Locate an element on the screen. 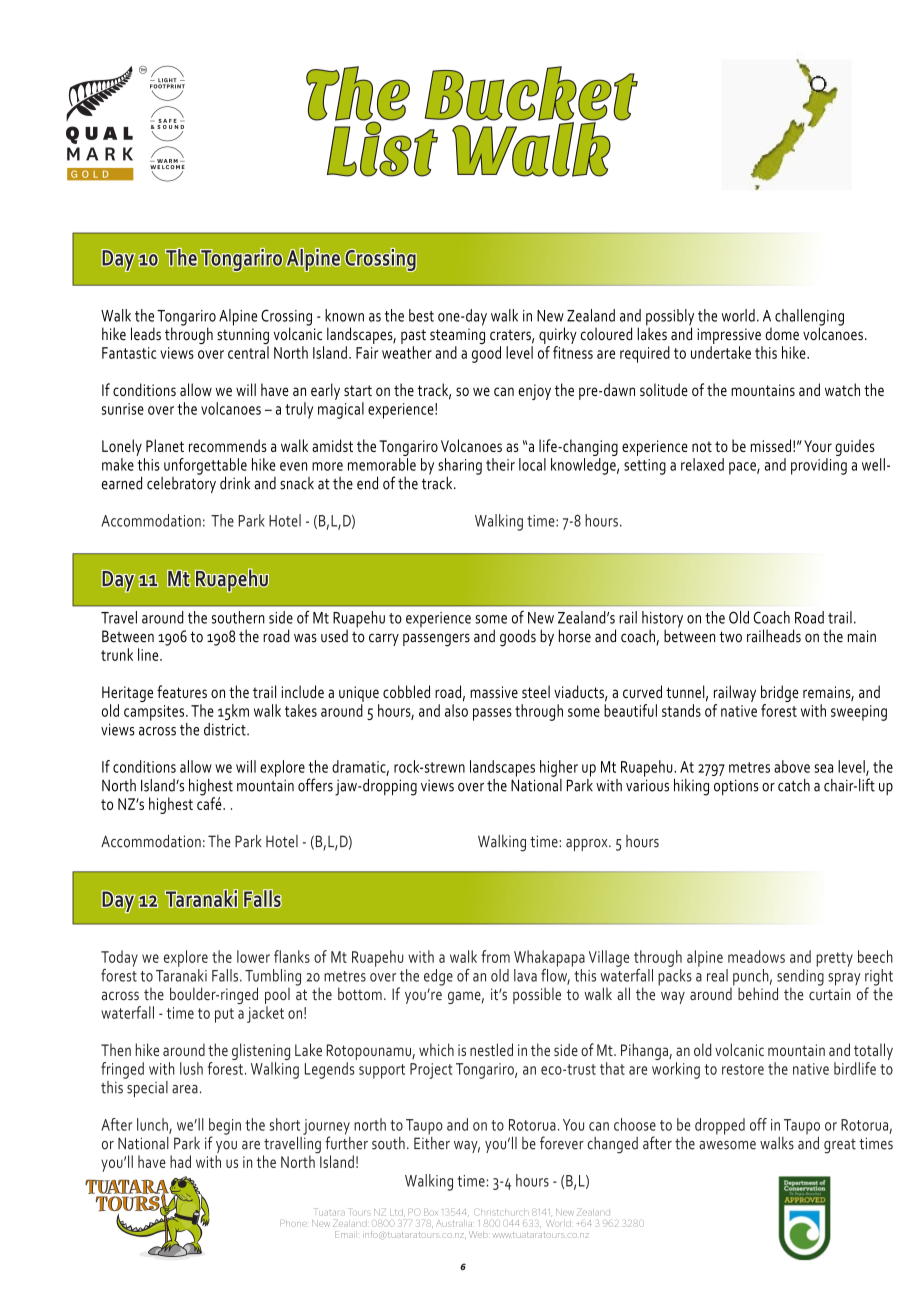 The height and width of the screenshot is (1308, 924). steaming is located at coordinates (457, 337).
